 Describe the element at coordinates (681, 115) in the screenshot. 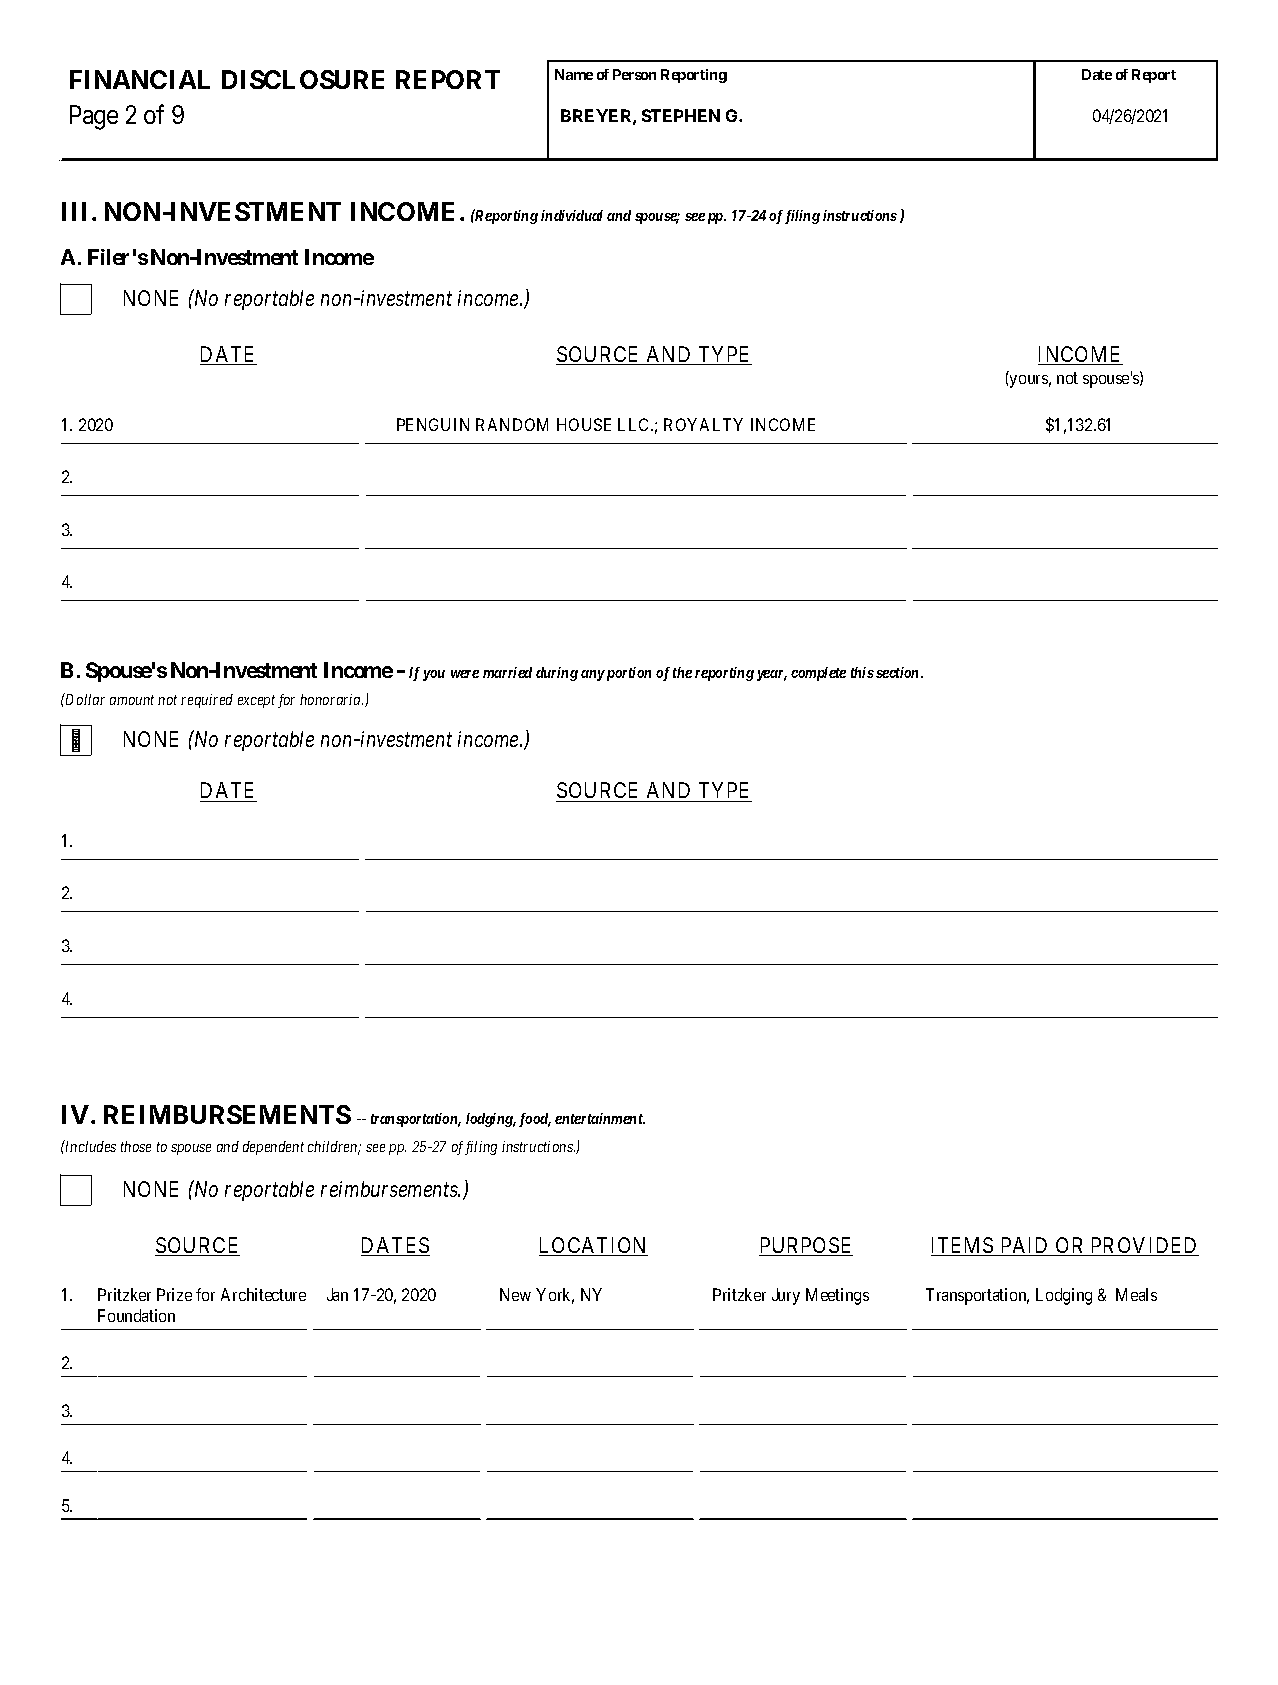

I see `STEPHEN` at that location.
